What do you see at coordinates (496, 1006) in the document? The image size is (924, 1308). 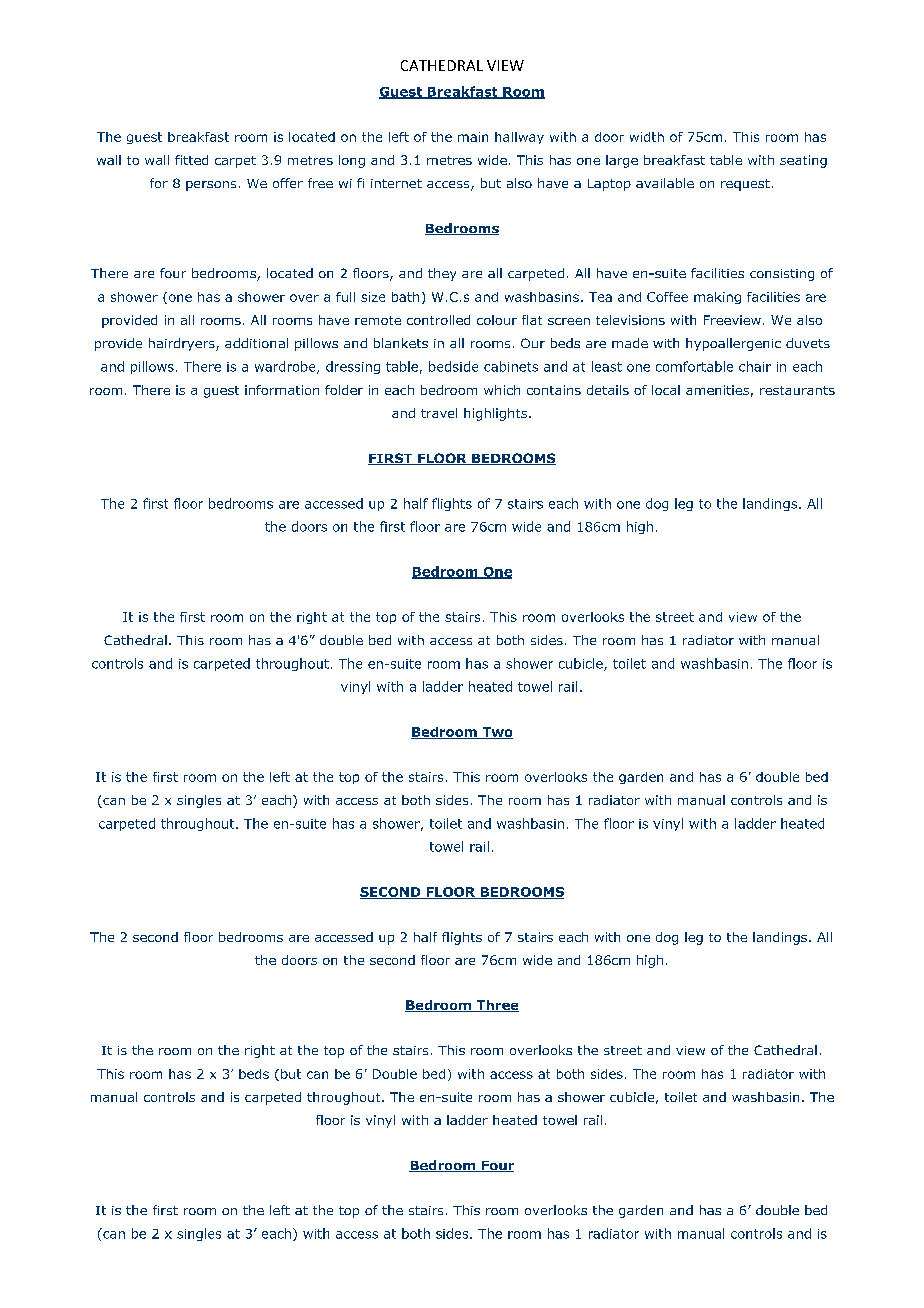 I see `Three` at bounding box center [496, 1006].
